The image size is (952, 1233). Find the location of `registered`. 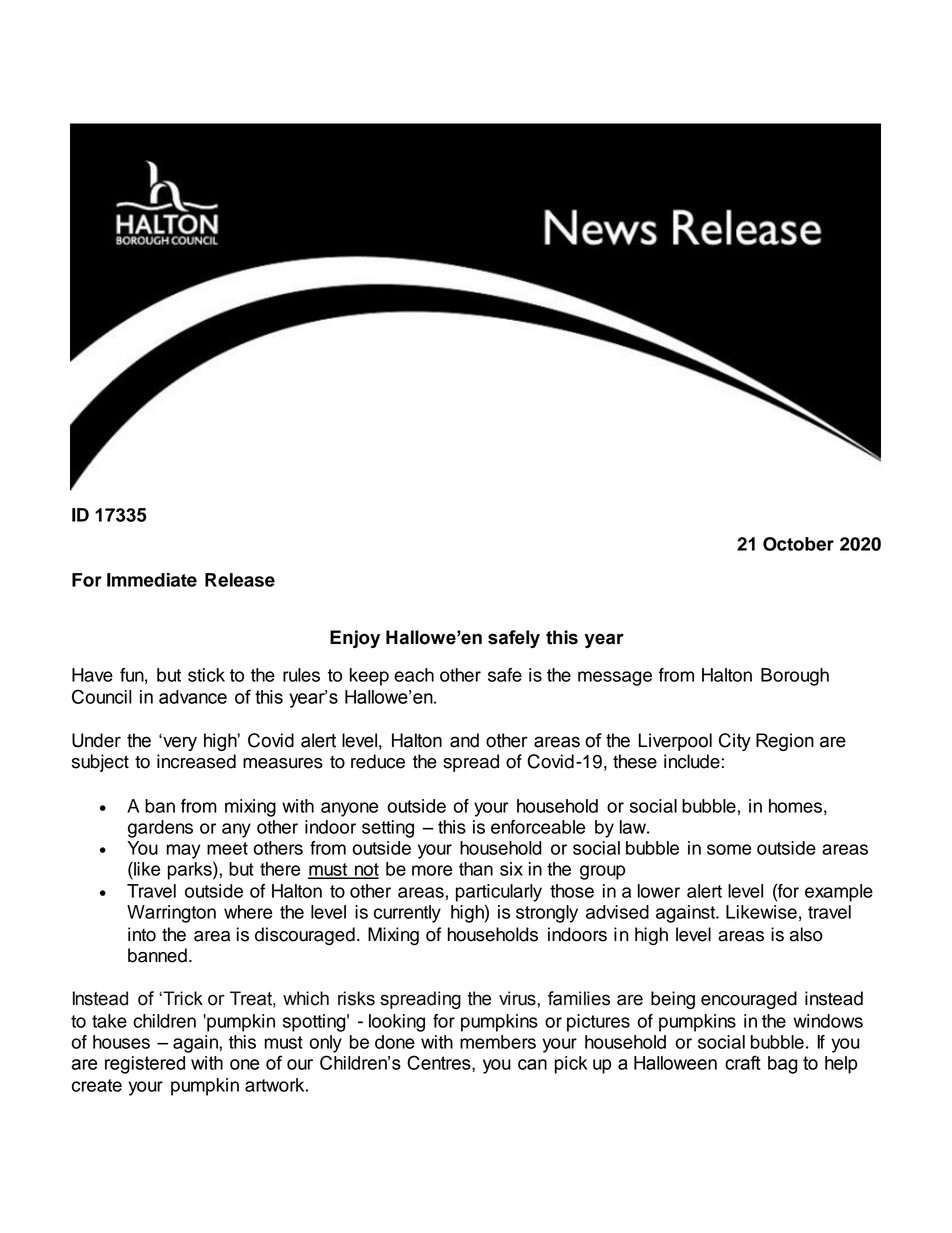

registered is located at coordinates (145, 1065).
